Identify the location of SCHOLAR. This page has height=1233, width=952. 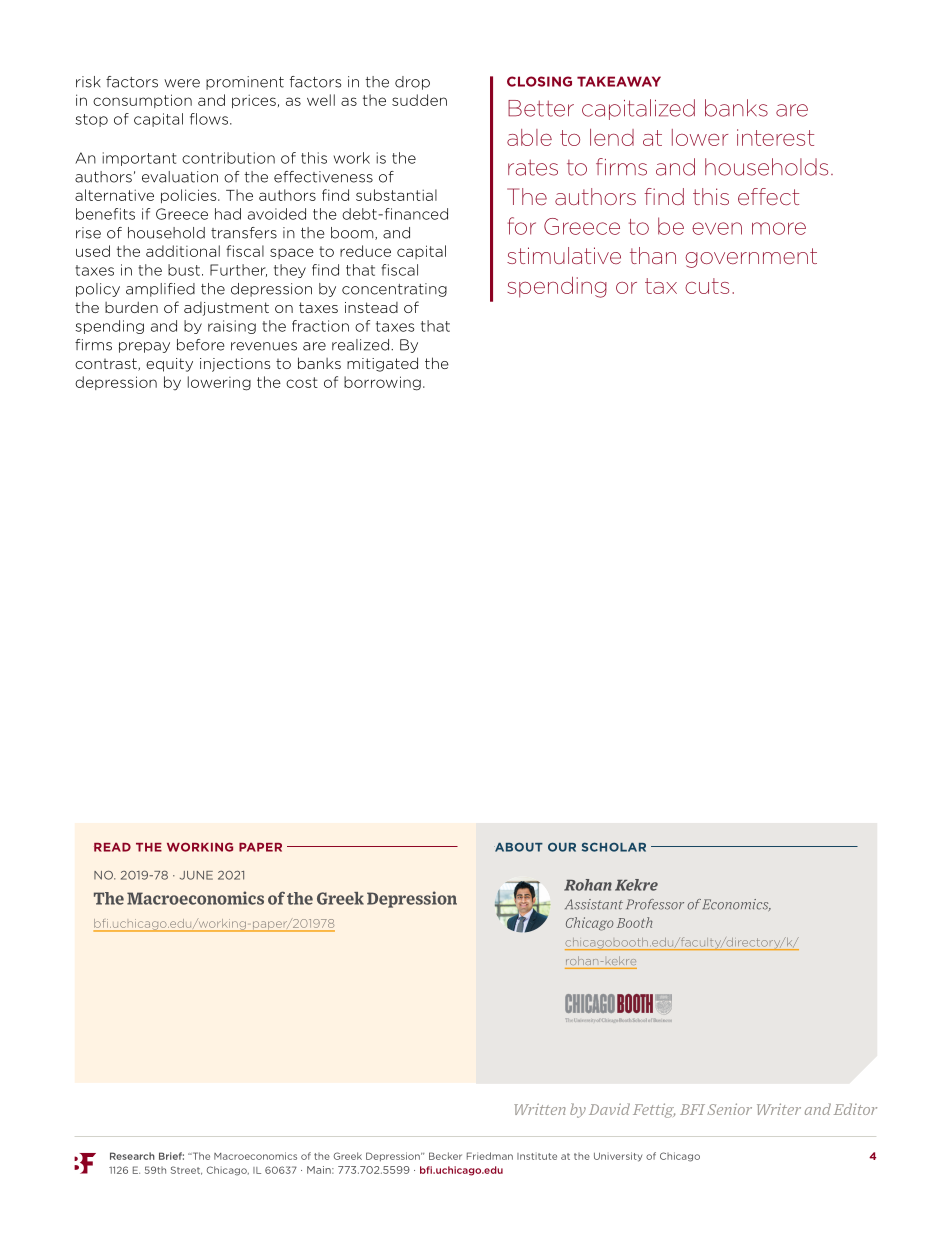
(614, 847).
